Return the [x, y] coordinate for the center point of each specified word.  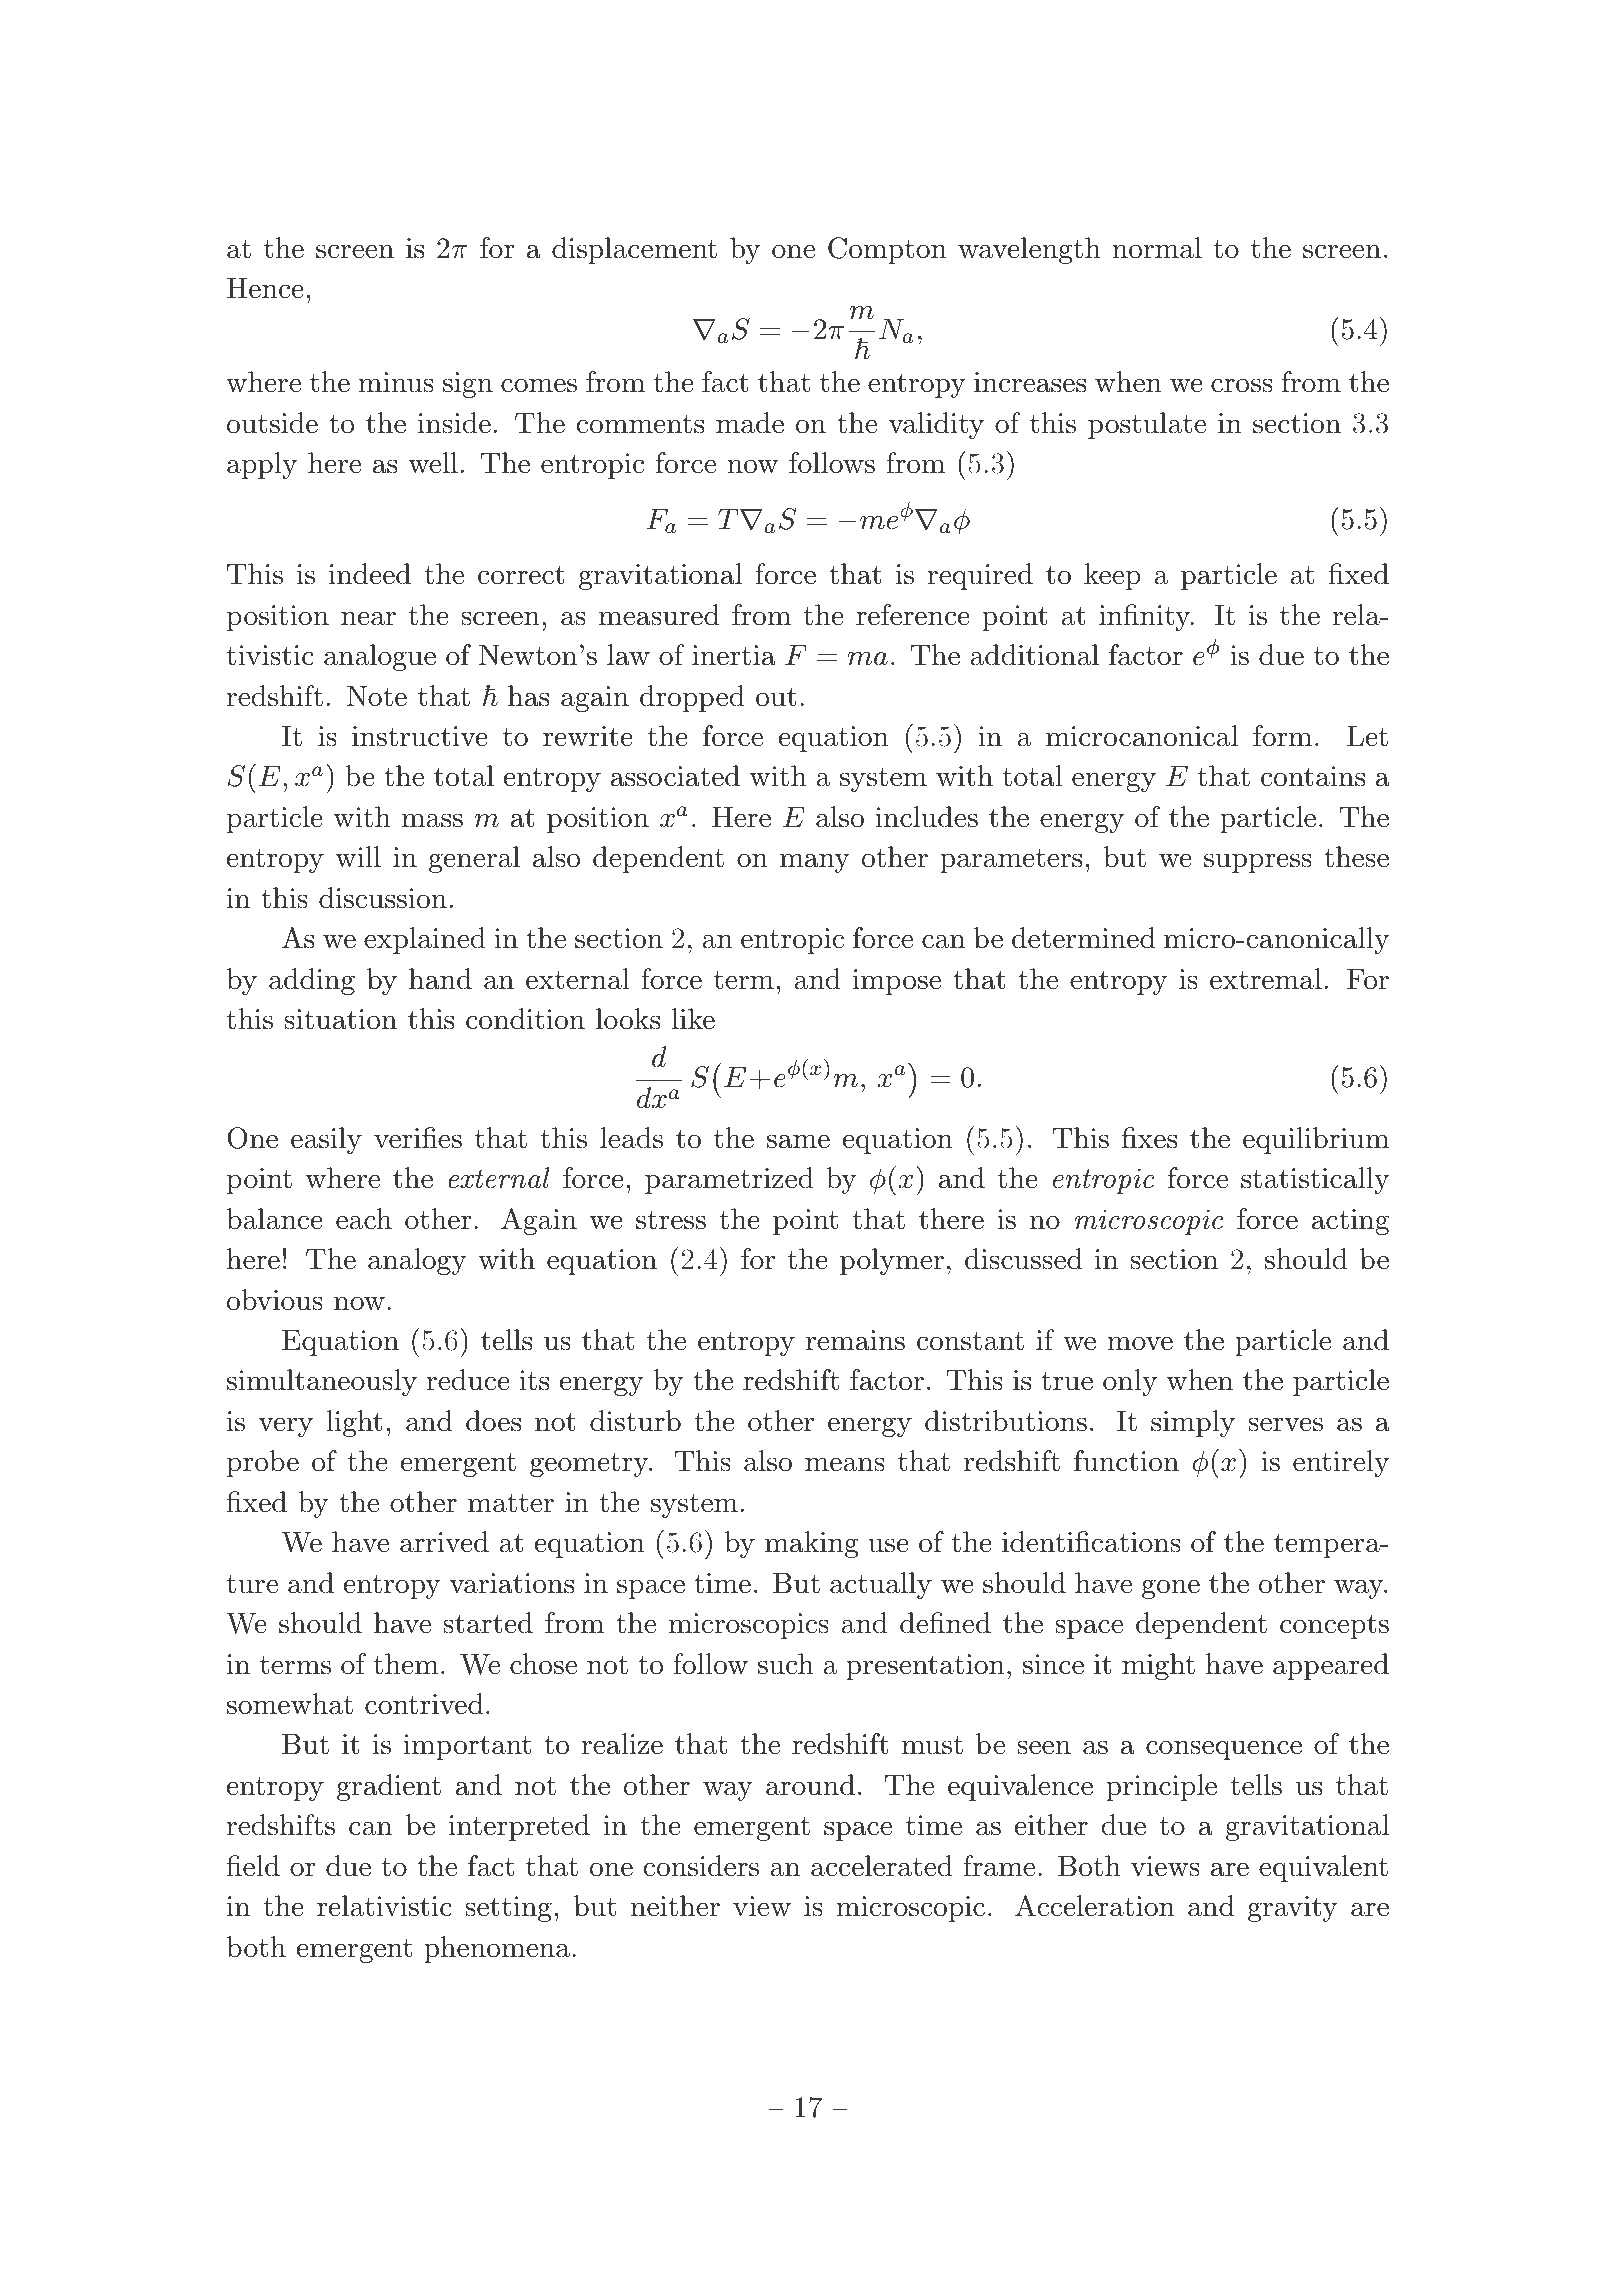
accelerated [882, 1866]
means [845, 1464]
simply [1193, 1423]
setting [508, 1909]
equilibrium [1316, 1140]
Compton [887, 250]
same [798, 1141]
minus [396, 382]
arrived [444, 1542]
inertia [734, 655]
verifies [418, 1138]
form [1282, 736]
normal [1157, 248]
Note [376, 696]
